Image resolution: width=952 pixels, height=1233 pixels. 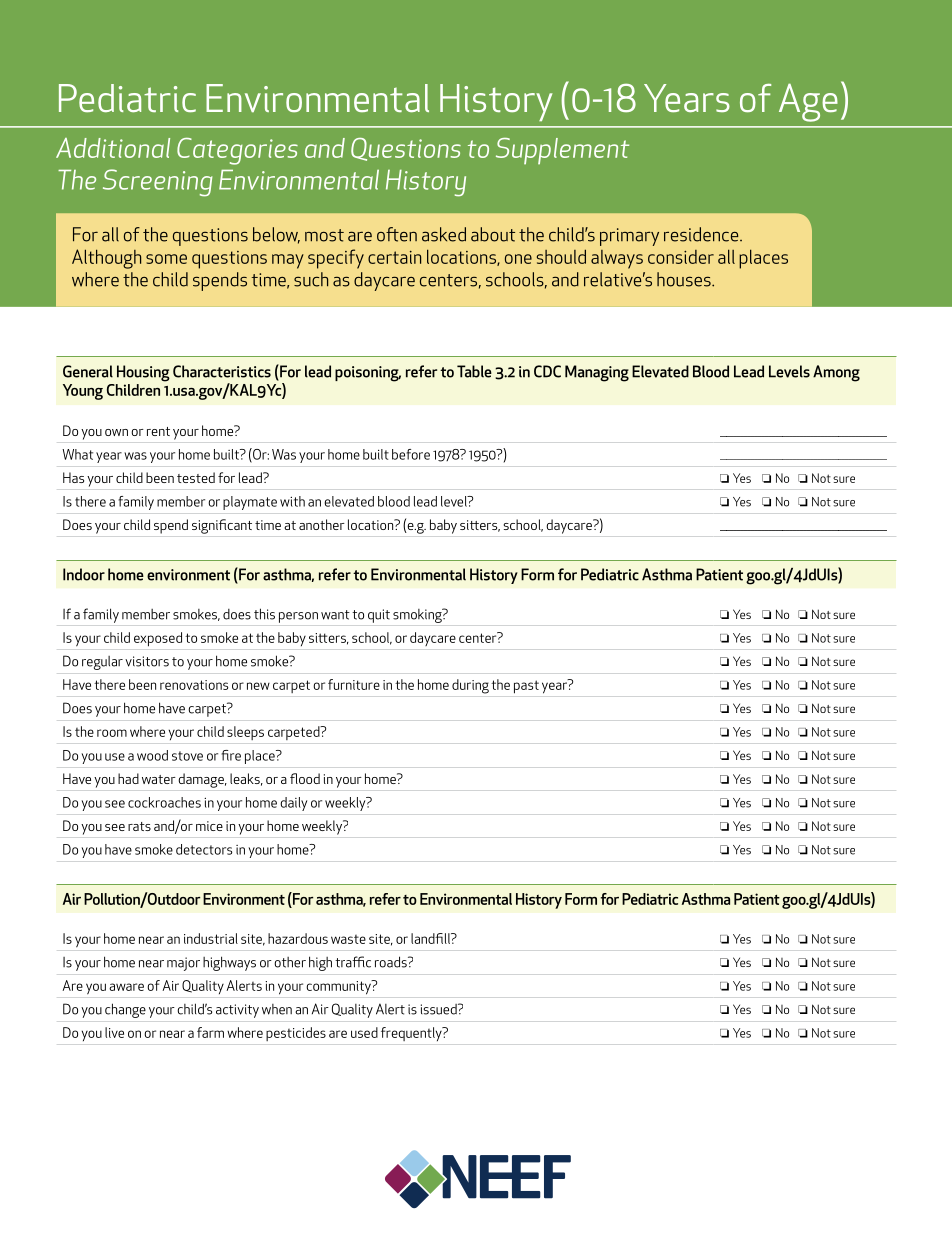 What do you see at coordinates (379, 616) in the screenshot?
I see `quit` at bounding box center [379, 616].
